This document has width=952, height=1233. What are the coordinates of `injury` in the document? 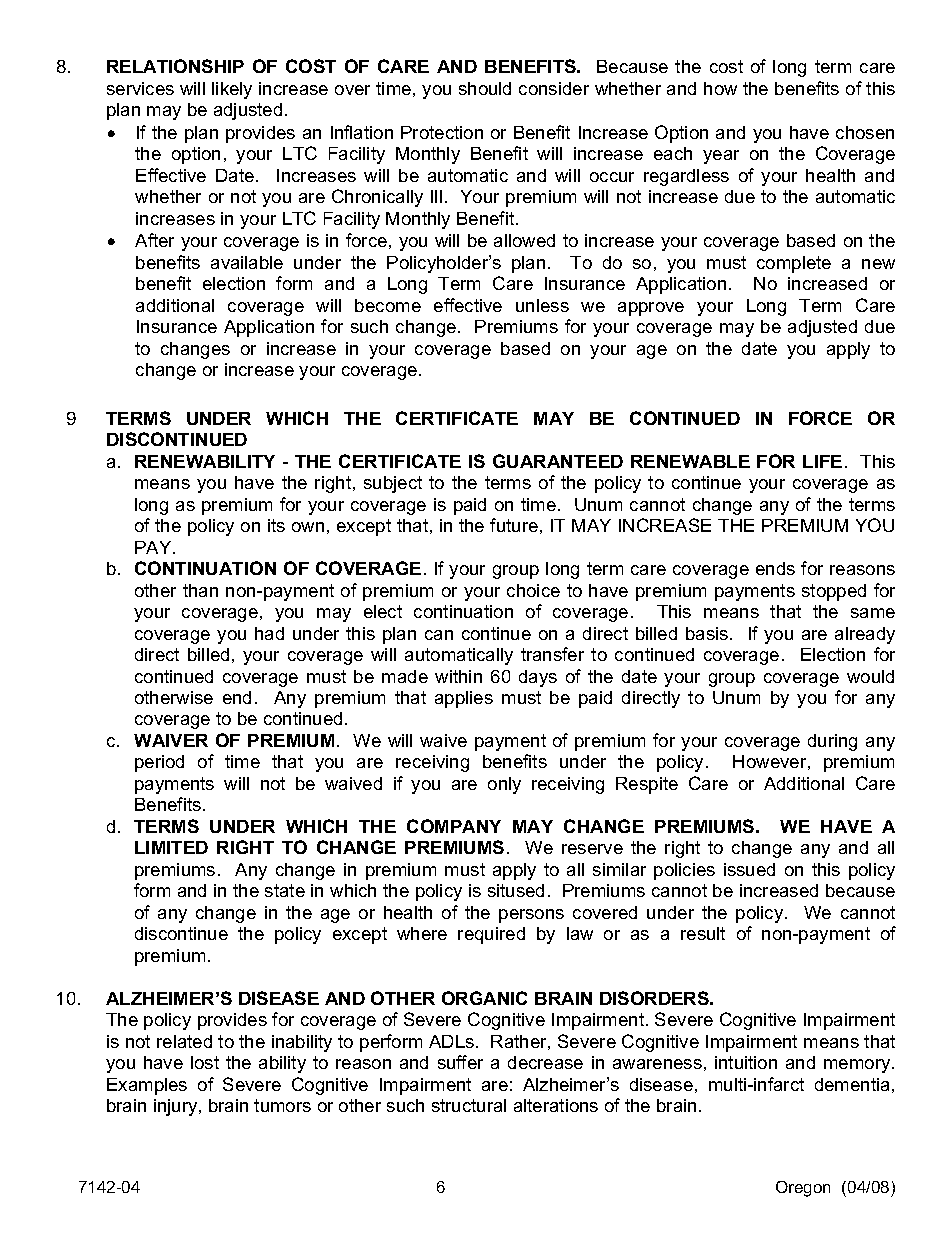 It's located at (177, 1107).
